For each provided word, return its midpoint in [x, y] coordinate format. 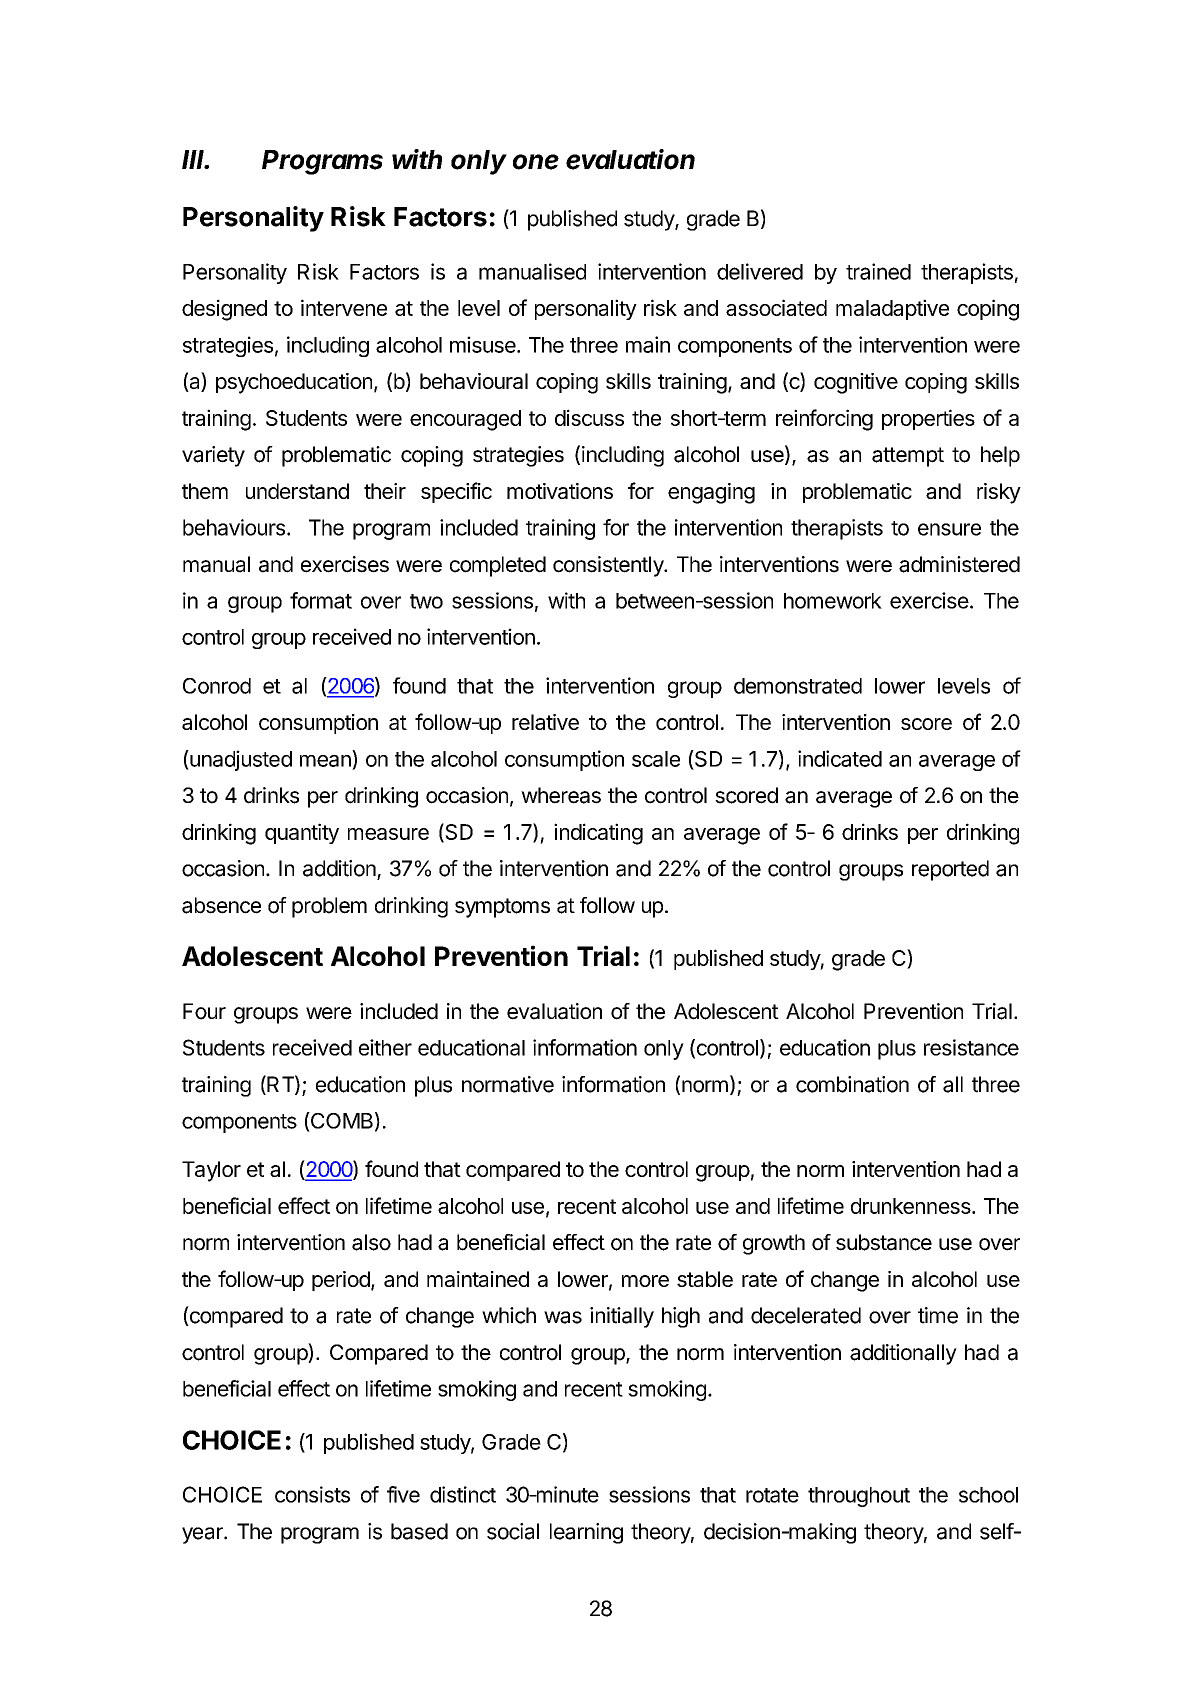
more [645, 1281]
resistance [971, 1047]
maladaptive [892, 309]
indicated [840, 758]
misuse [484, 344]
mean [325, 761]
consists [312, 1494]
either [385, 1047]
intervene [344, 307]
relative [545, 722]
